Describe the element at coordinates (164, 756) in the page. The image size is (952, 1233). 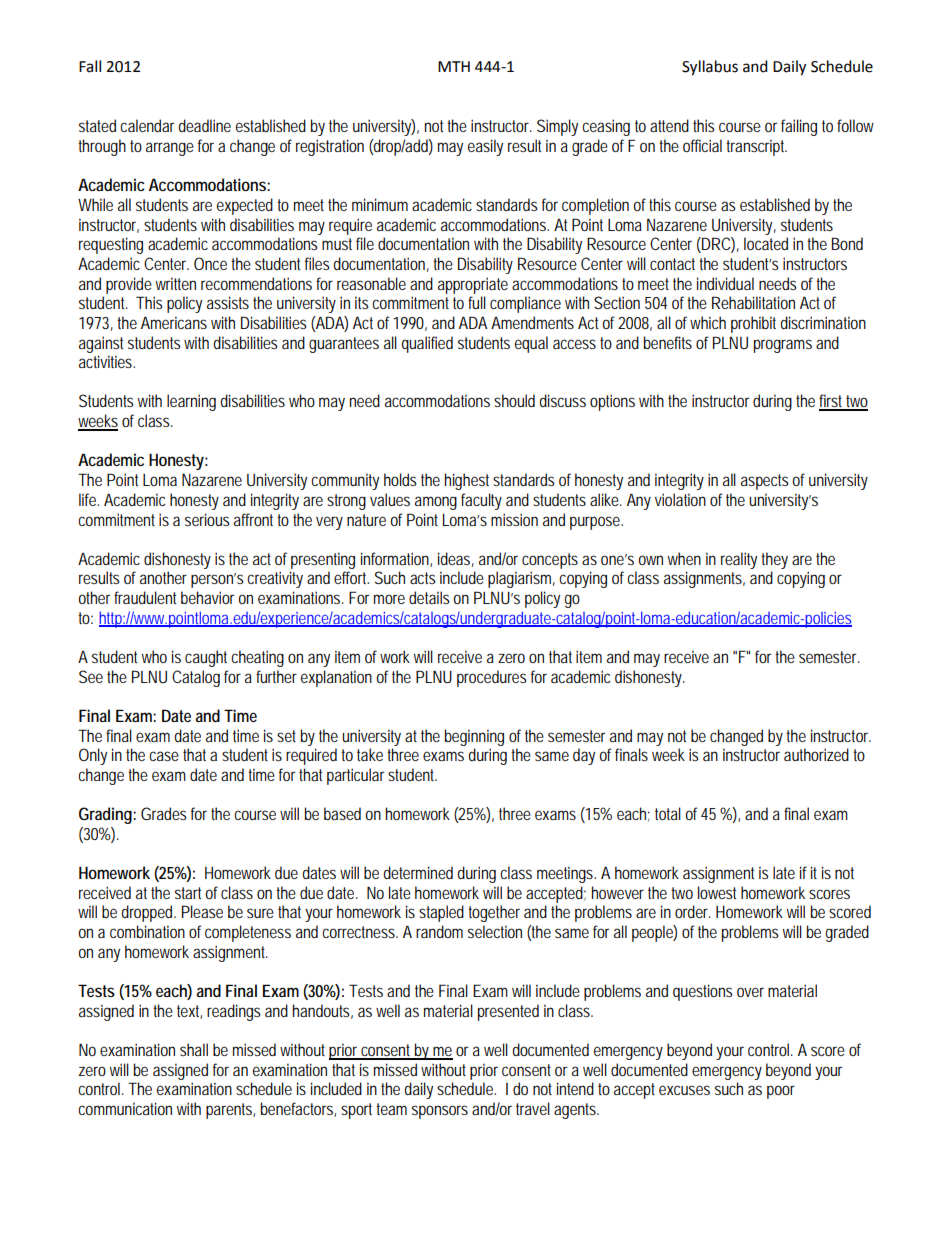
I see `case` at that location.
